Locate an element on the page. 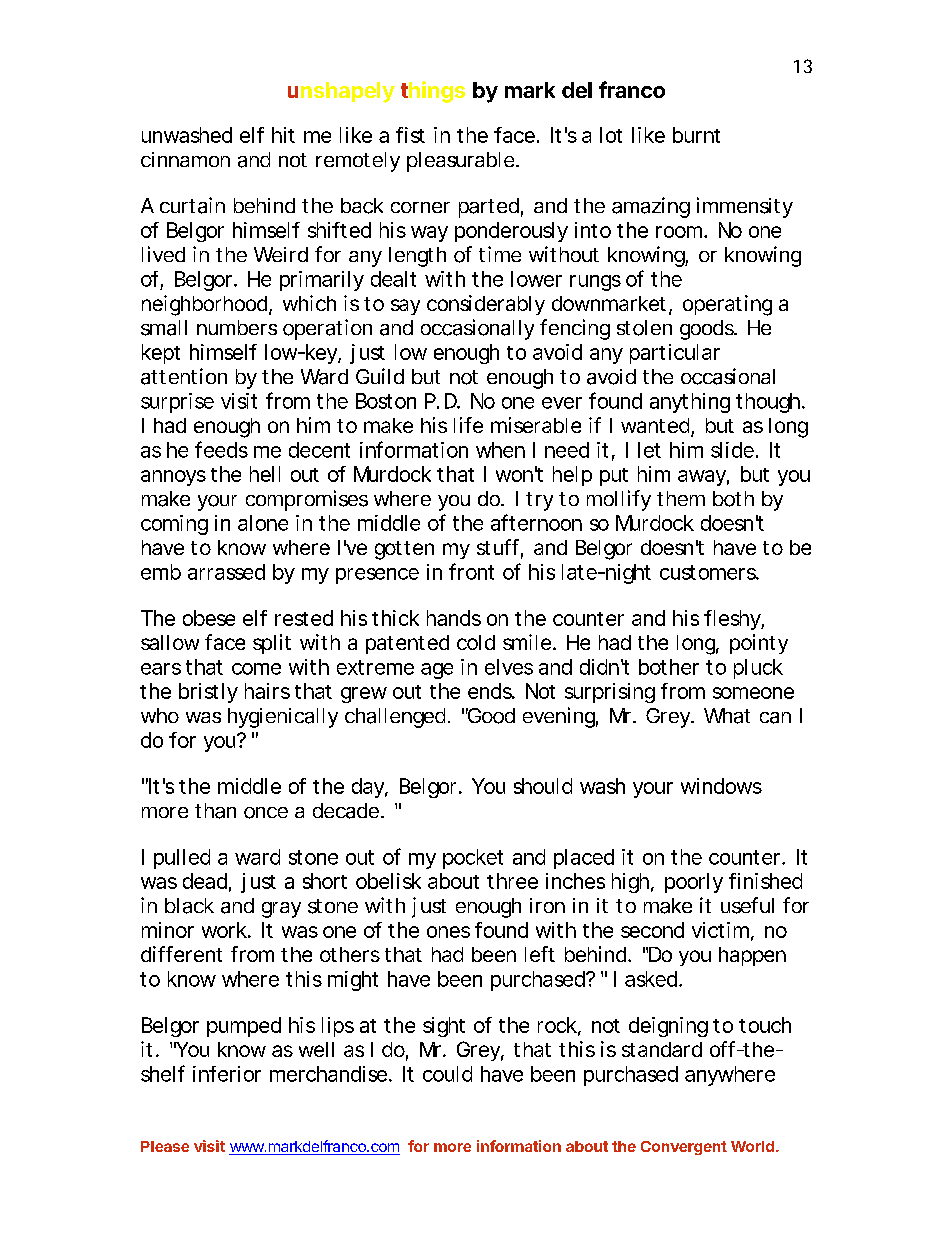 Image resolution: width=952 pixels, height=1233 pixels. burnt is located at coordinates (696, 135).
